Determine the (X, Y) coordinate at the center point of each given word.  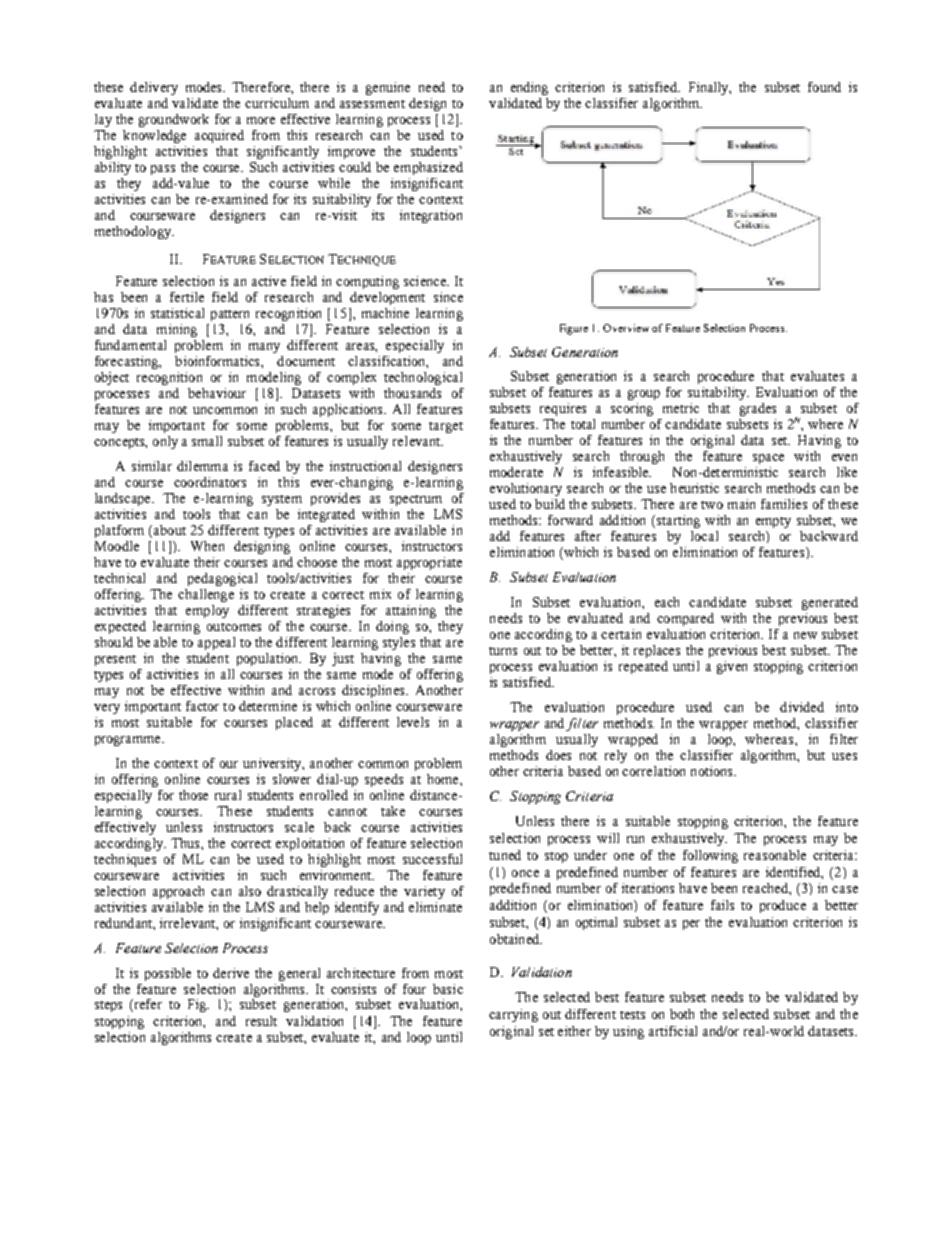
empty (773, 522)
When (207, 546)
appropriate (429, 563)
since (448, 297)
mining (177, 330)
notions (713, 771)
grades (758, 409)
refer (147, 1005)
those (193, 795)
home (444, 779)
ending (529, 88)
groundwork (174, 120)
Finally (710, 88)
